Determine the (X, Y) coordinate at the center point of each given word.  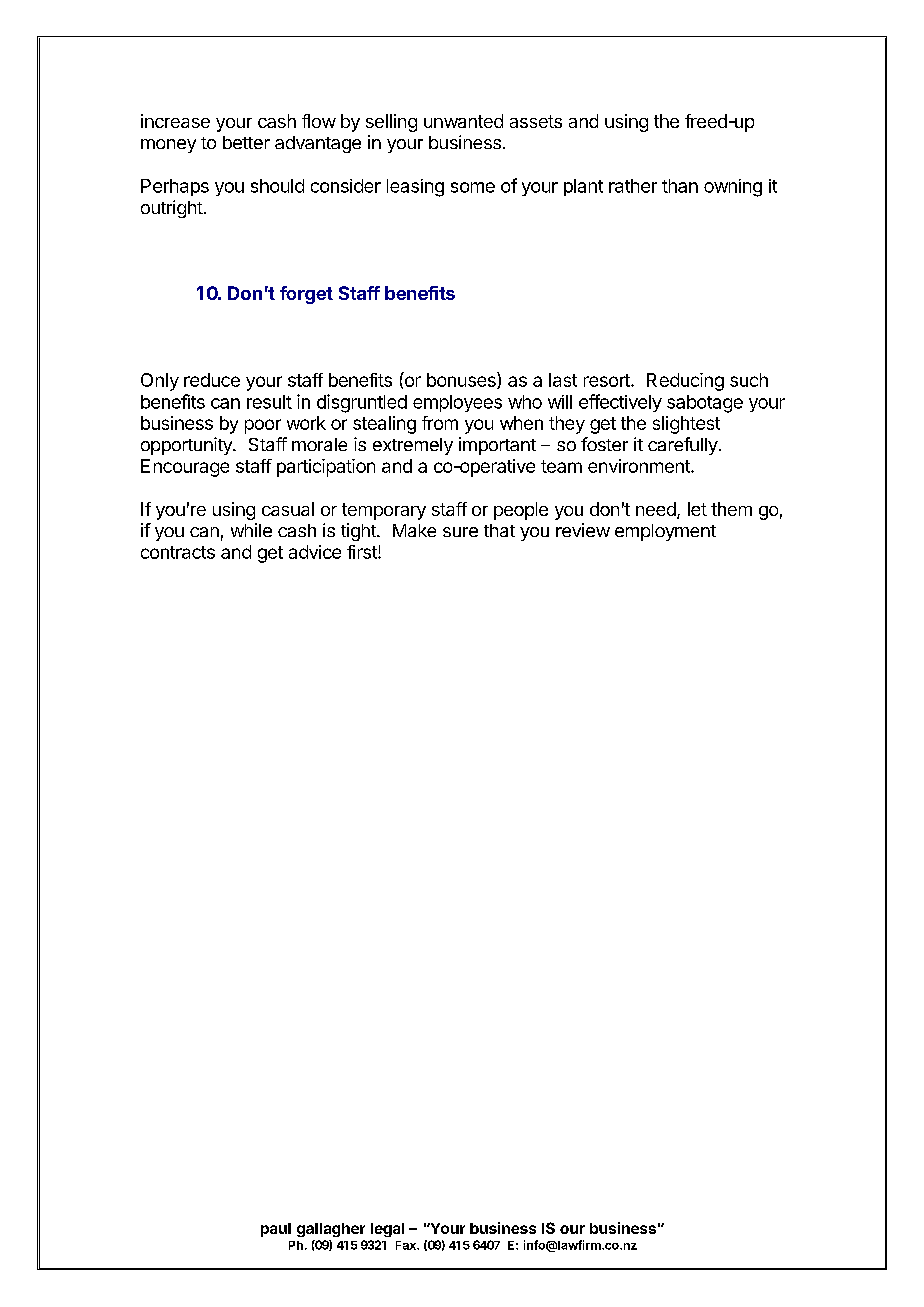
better (246, 142)
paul (276, 1230)
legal (387, 1230)
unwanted (463, 121)
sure (460, 532)
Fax (407, 1245)
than (680, 186)
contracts (178, 552)
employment (665, 532)
